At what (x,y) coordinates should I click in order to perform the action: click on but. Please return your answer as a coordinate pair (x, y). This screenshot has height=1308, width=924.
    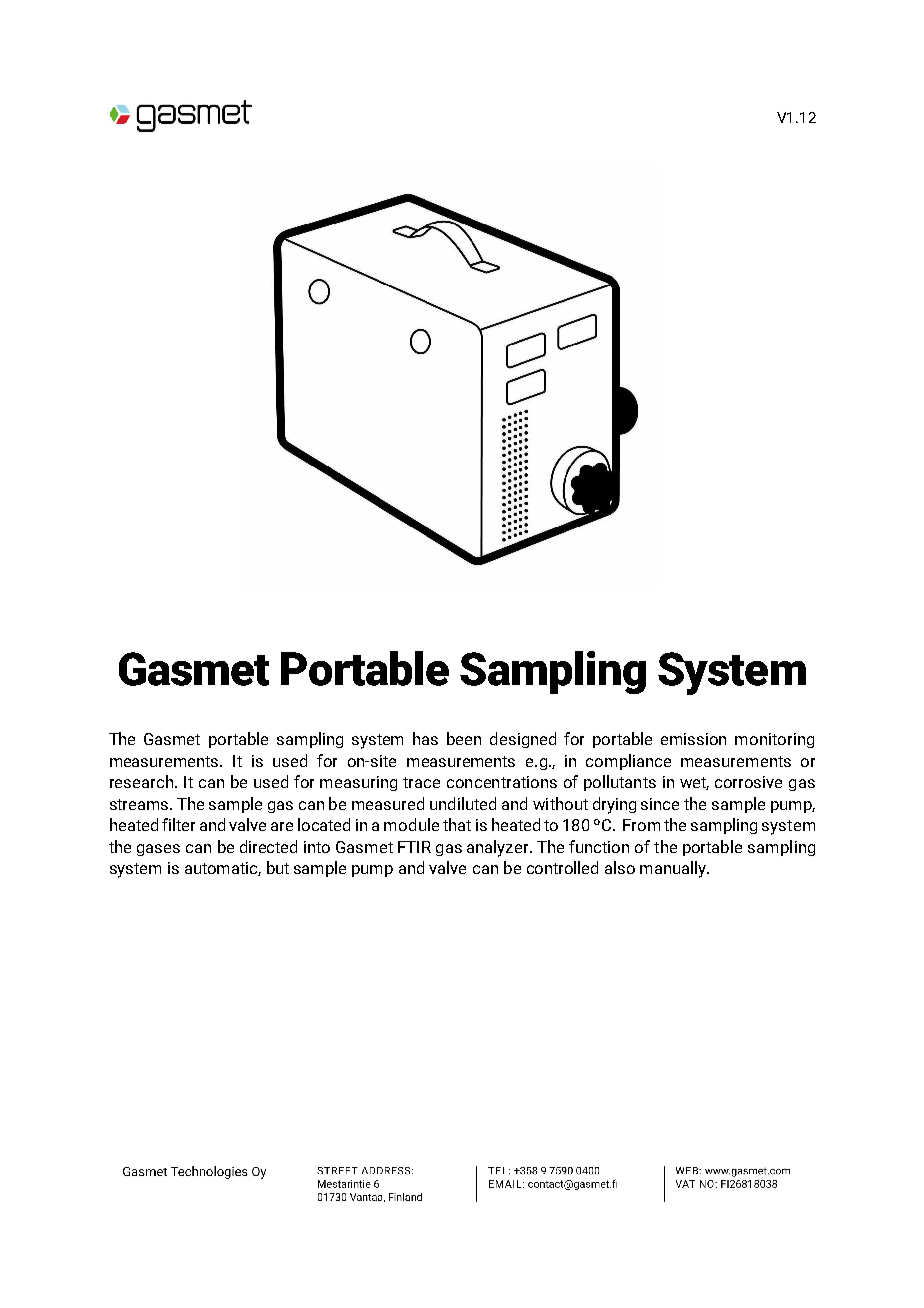
    Looking at the image, I should click on (278, 867).
